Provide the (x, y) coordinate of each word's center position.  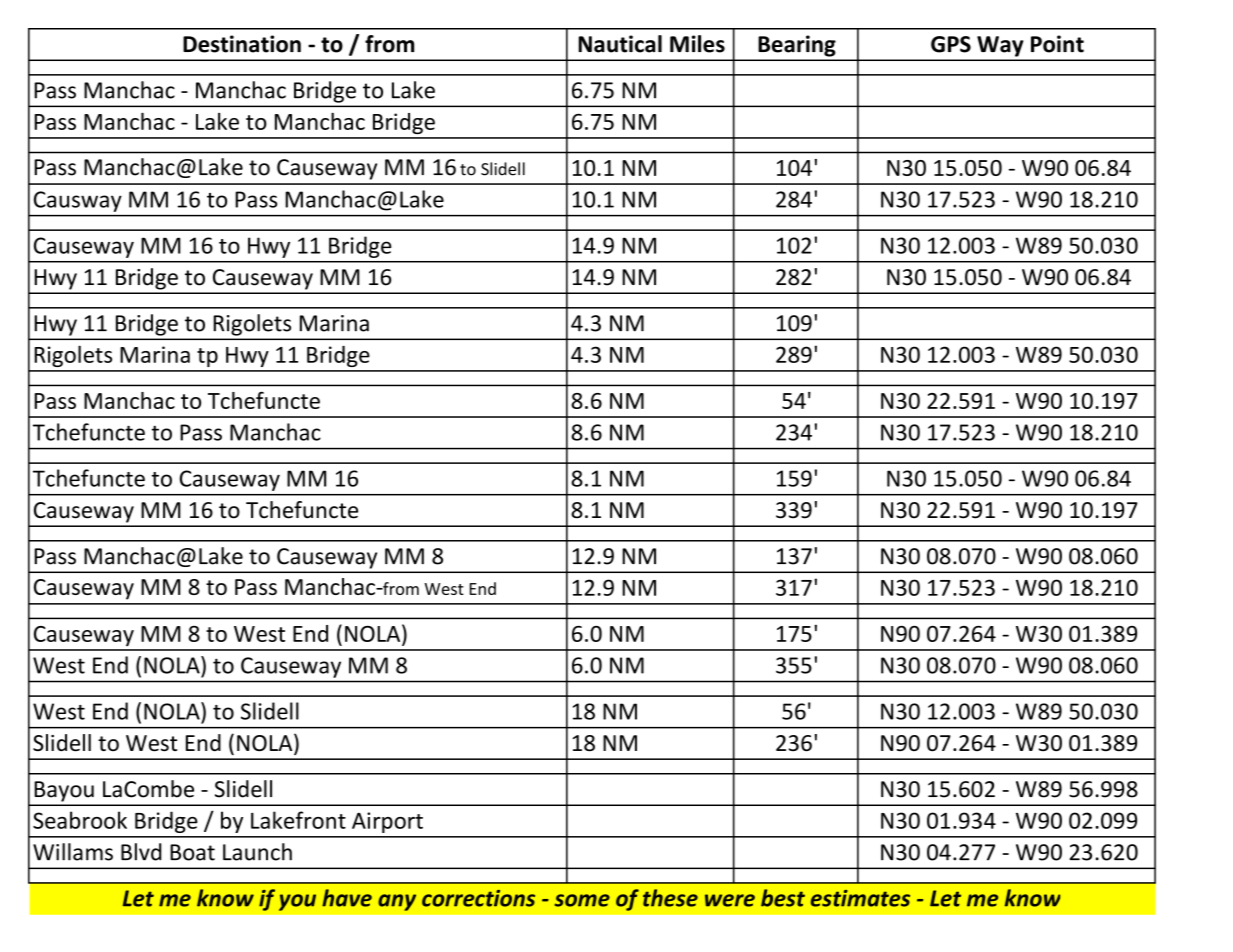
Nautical (620, 44)
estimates (860, 898)
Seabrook (80, 820)
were (730, 900)
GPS (951, 44)
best (783, 898)
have (347, 898)
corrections (478, 898)
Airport (387, 822)
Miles (697, 44)
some (582, 900)
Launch (257, 852)
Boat (192, 852)
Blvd (141, 852)
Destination (242, 44)
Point (1057, 44)
